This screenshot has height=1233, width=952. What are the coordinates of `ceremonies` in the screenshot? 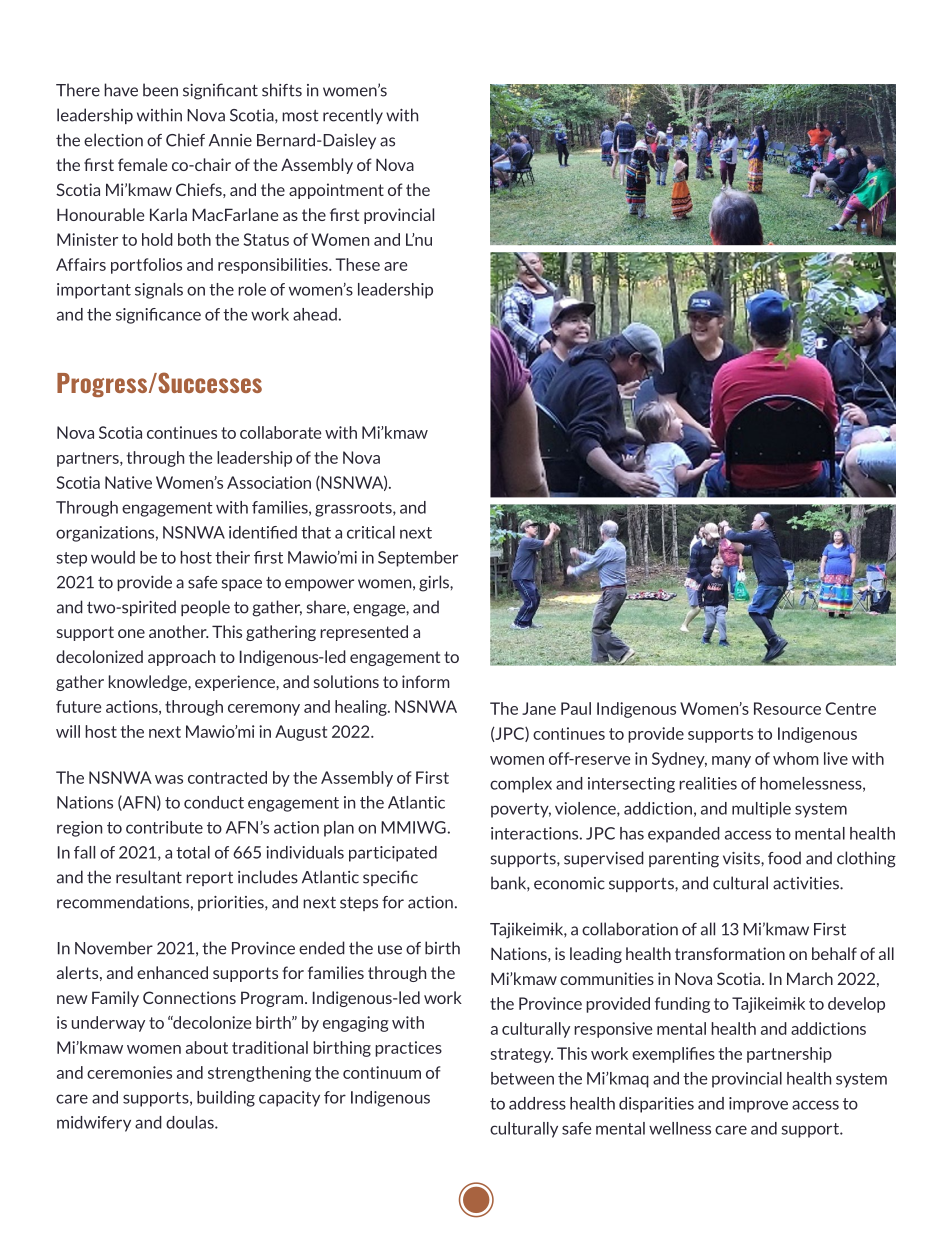 It's located at (129, 1072).
